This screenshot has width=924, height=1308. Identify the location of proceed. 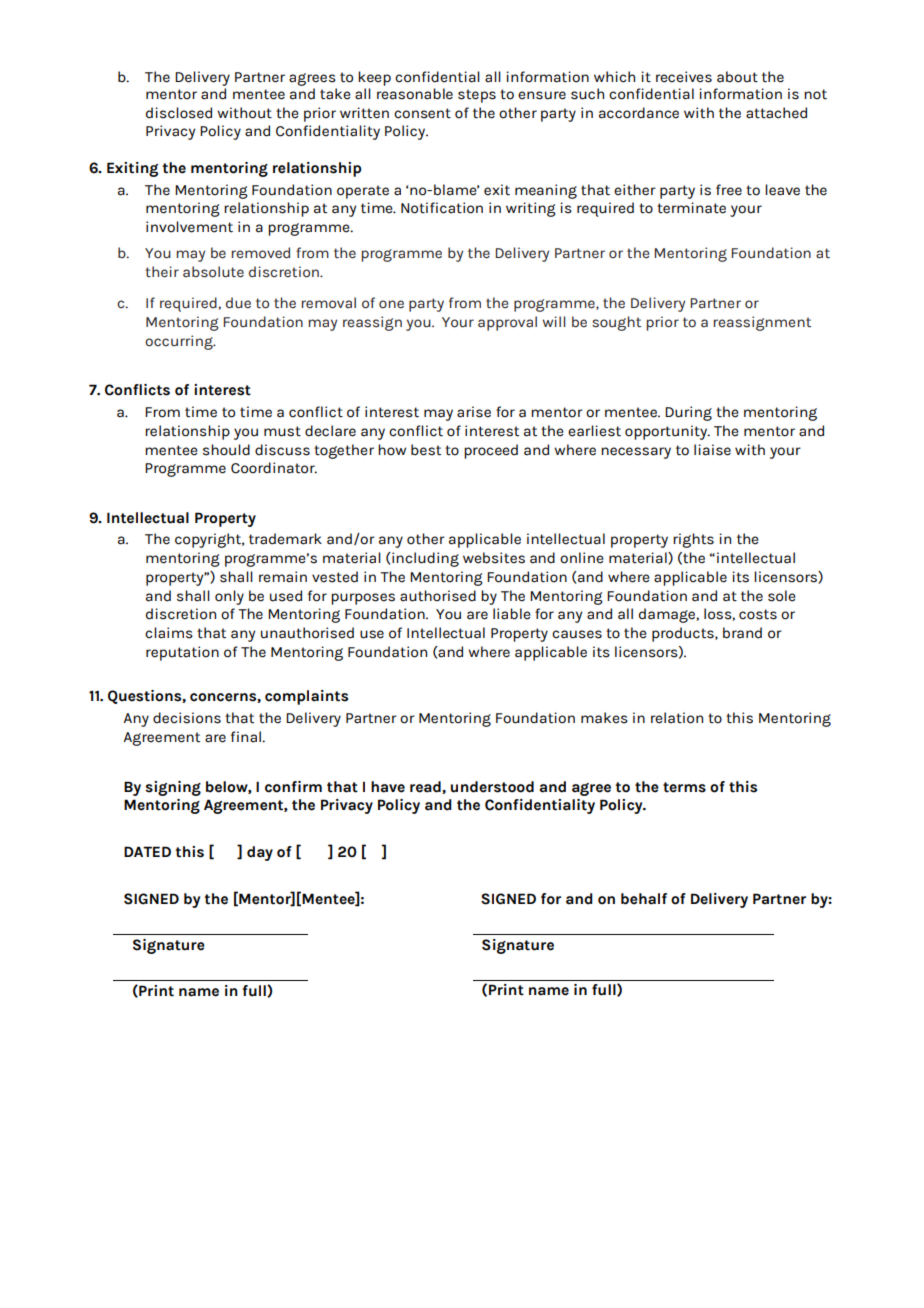
(491, 451).
